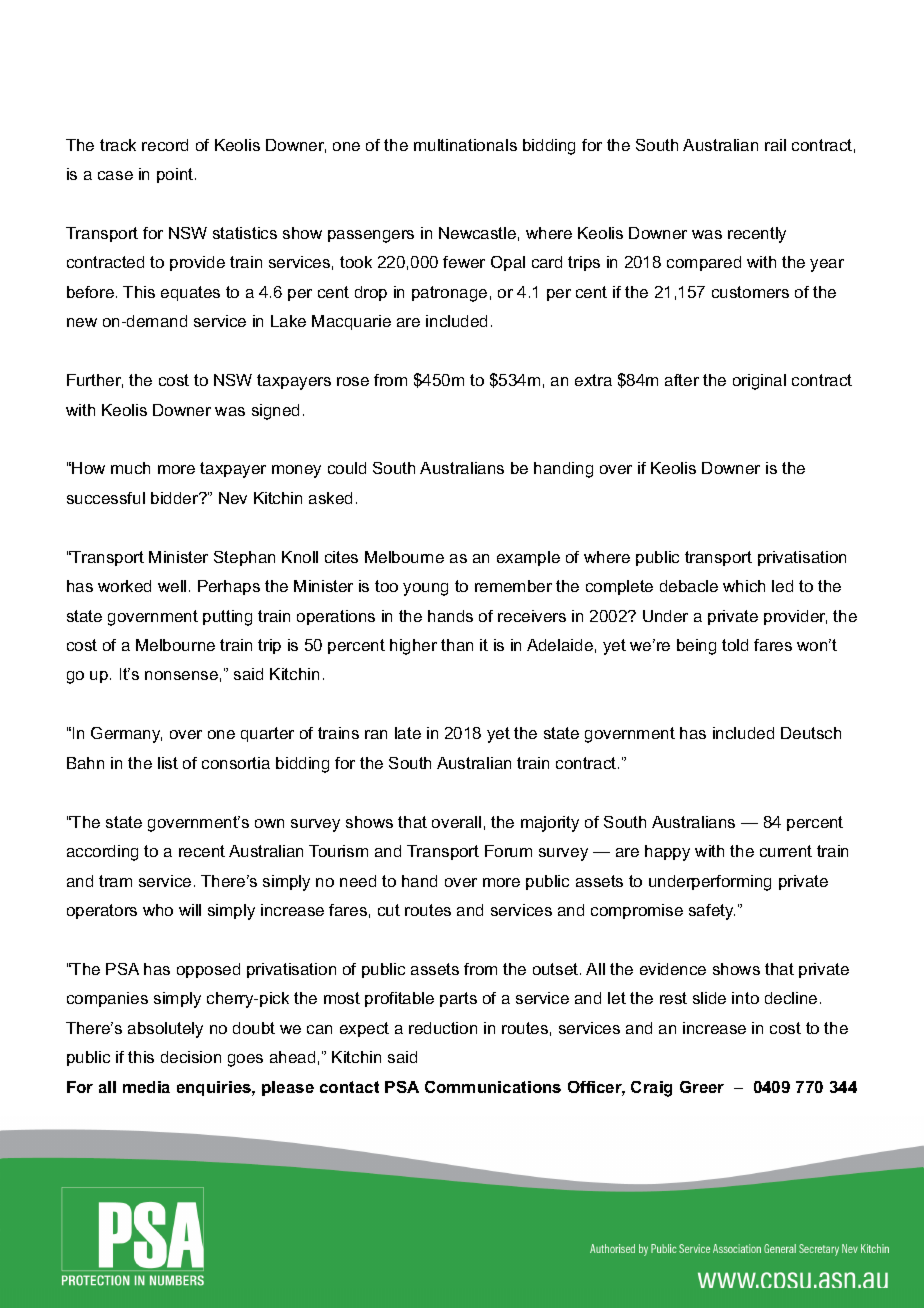 The height and width of the image is (1308, 924). What do you see at coordinates (775, 145) in the image?
I see `rail` at bounding box center [775, 145].
